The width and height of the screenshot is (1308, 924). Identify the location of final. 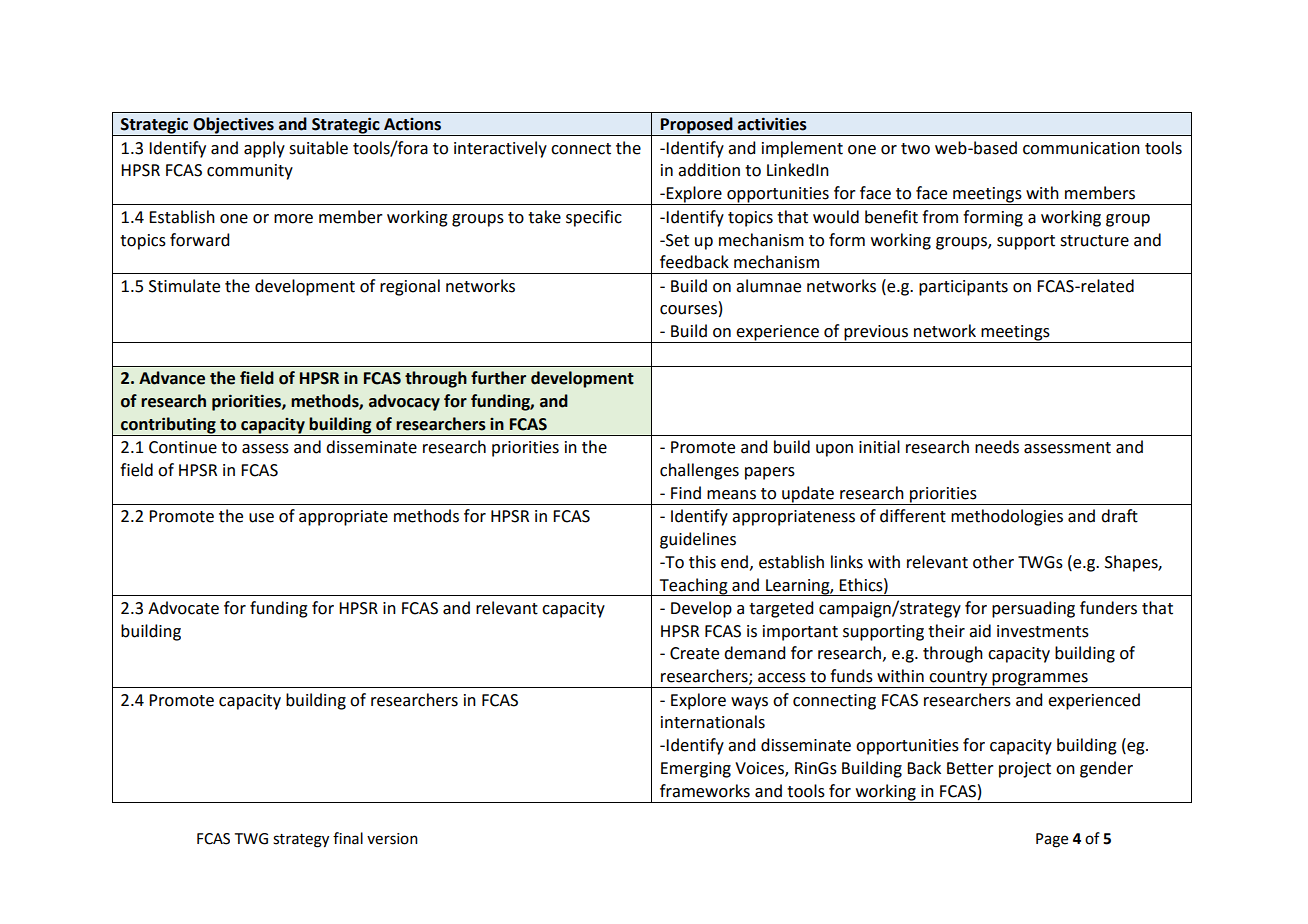
(348, 838).
